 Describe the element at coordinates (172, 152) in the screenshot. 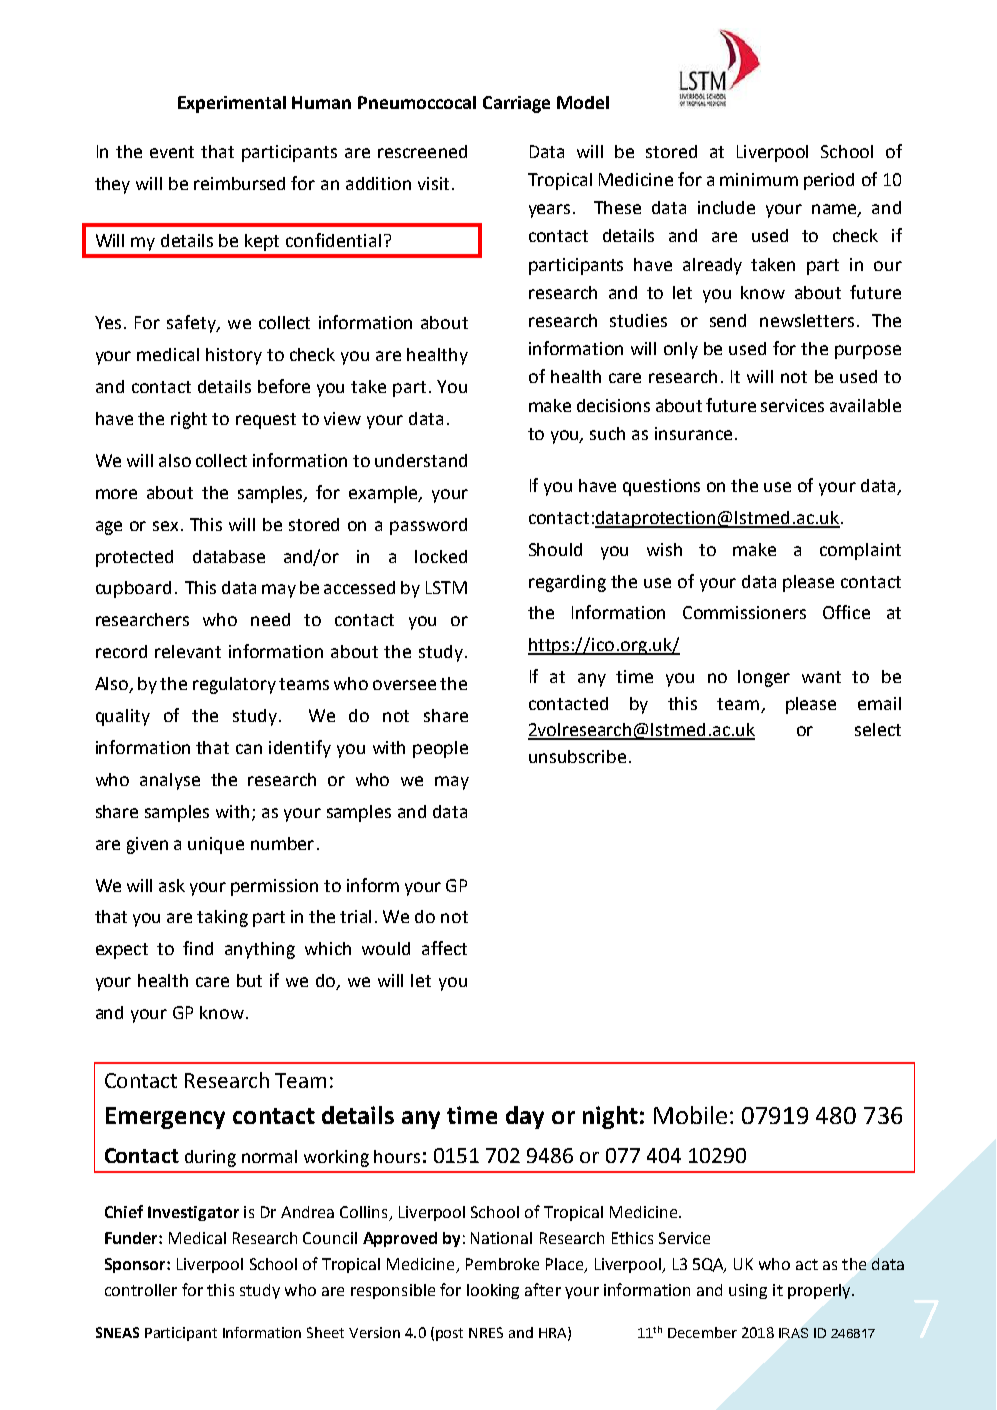

I see `event` at that location.
